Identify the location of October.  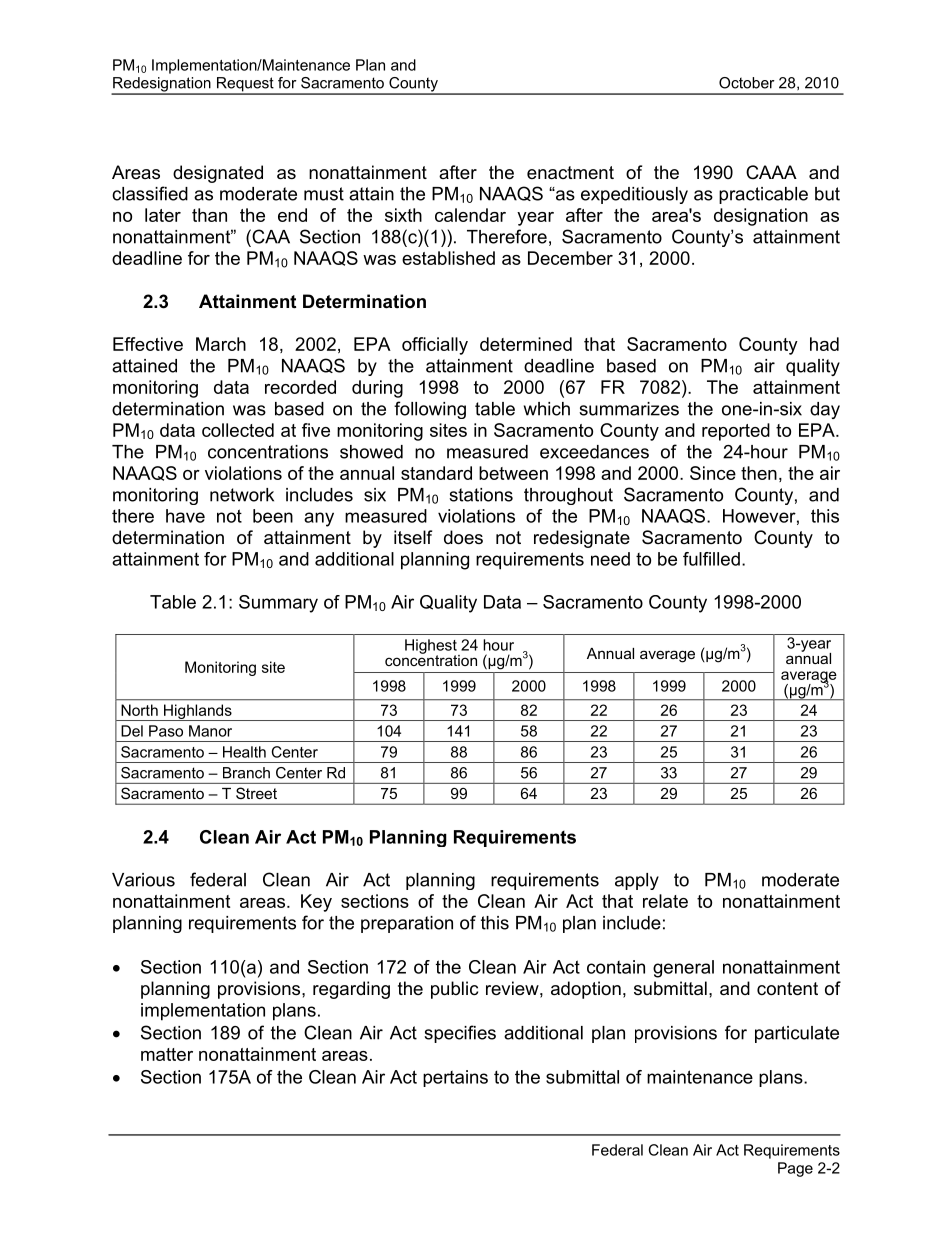
(747, 83).
